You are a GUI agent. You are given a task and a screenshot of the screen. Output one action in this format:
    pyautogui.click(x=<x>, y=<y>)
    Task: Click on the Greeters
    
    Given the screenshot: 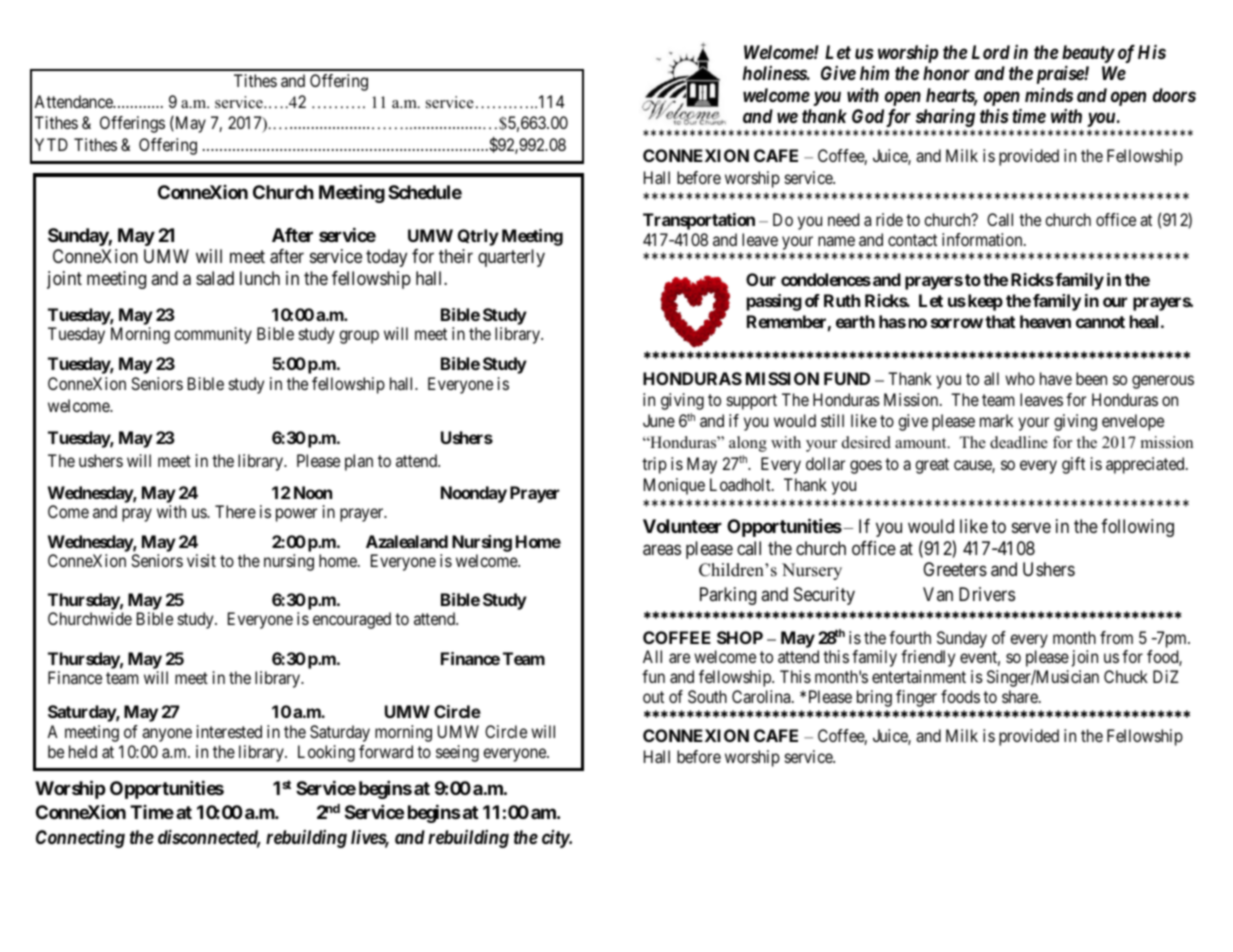 What is the action you would take?
    pyautogui.click(x=955, y=569)
